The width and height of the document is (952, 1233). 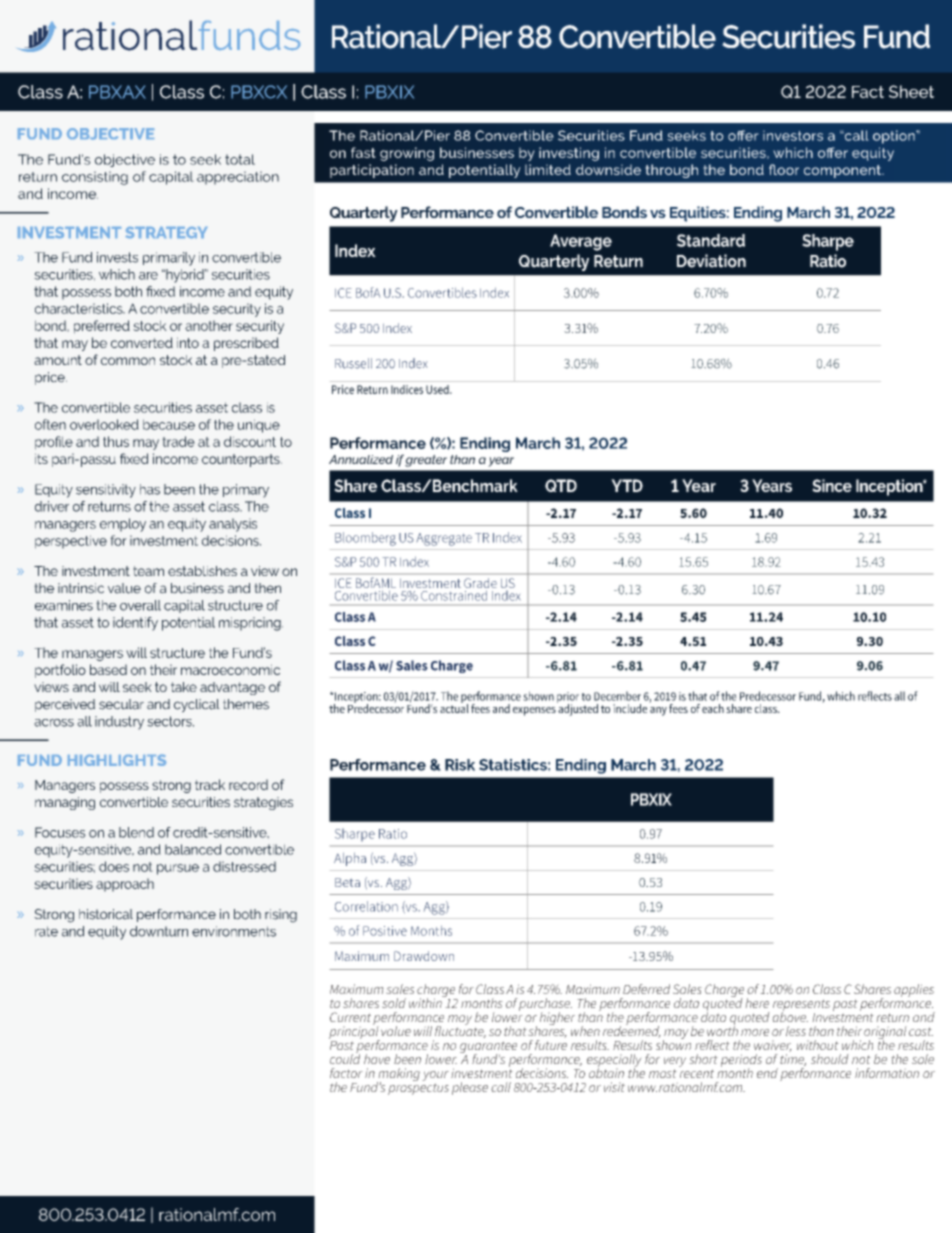 What do you see at coordinates (713, 708) in the document?
I see `each` at bounding box center [713, 708].
